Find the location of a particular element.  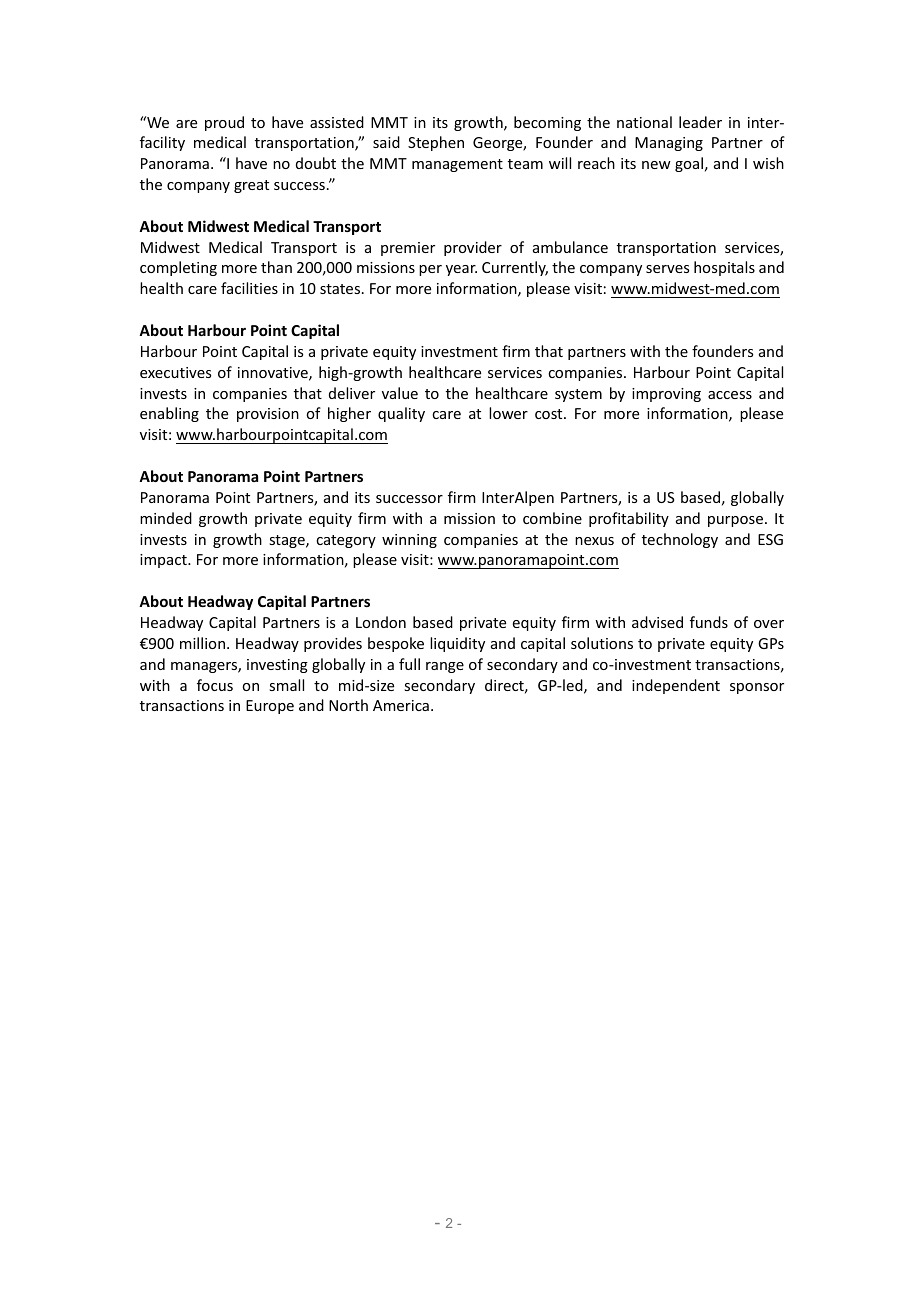

independent is located at coordinates (676, 686).
